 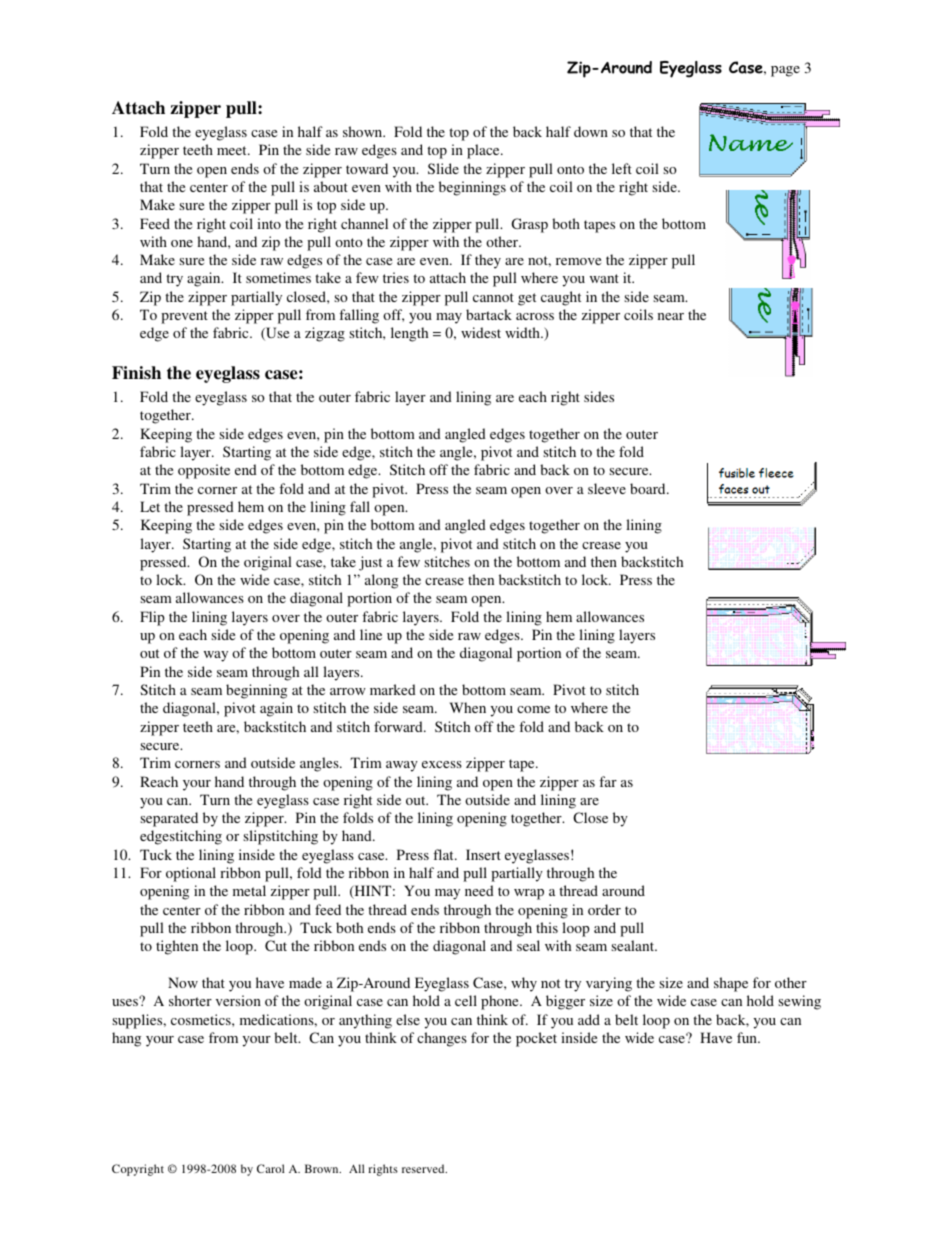 I want to click on Carol, so click(x=271, y=1168).
